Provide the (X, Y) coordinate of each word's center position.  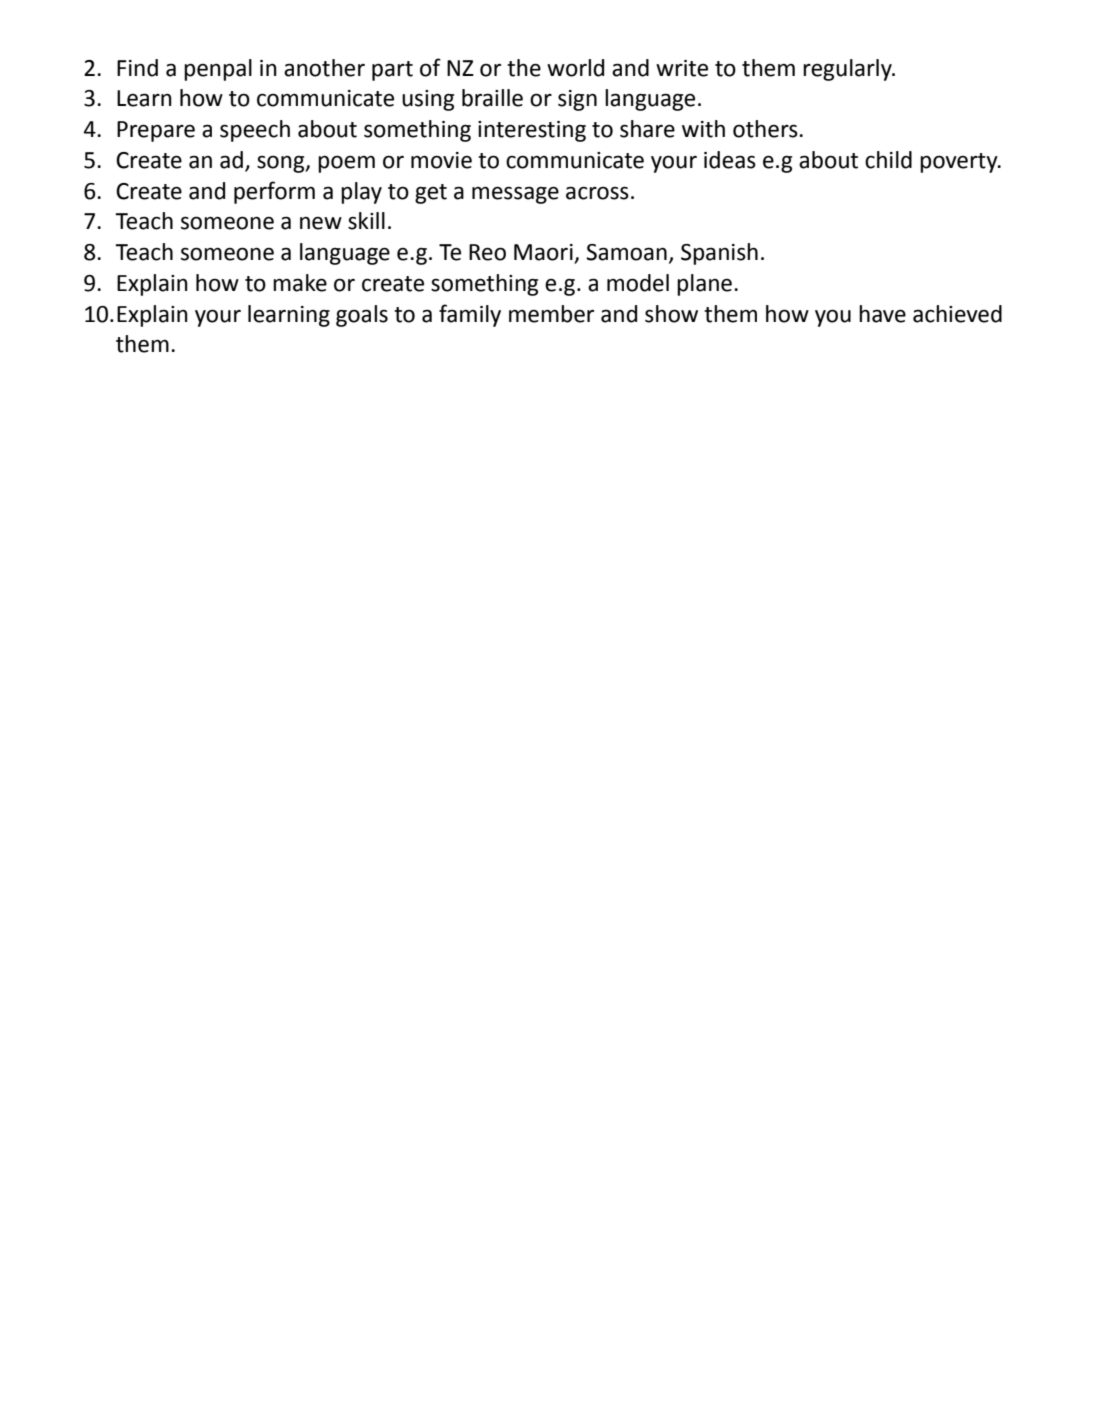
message (515, 195)
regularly (848, 70)
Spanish (719, 254)
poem (346, 164)
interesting (532, 131)
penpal (218, 70)
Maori (544, 253)
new (321, 223)
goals (362, 316)
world (575, 68)
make (300, 283)
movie (441, 160)
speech (255, 131)
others (766, 129)
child (888, 160)
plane (704, 285)
